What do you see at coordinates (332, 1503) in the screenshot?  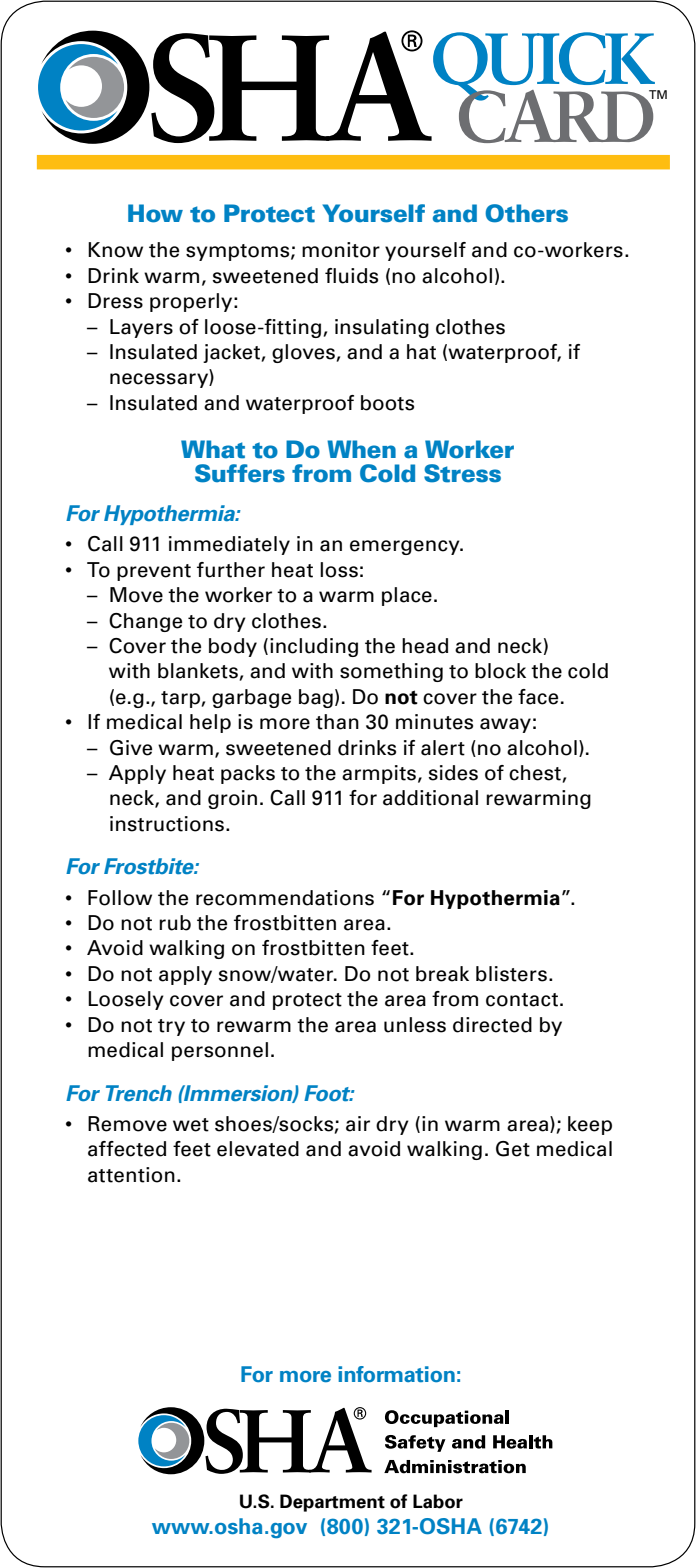 I see `Department` at bounding box center [332, 1503].
